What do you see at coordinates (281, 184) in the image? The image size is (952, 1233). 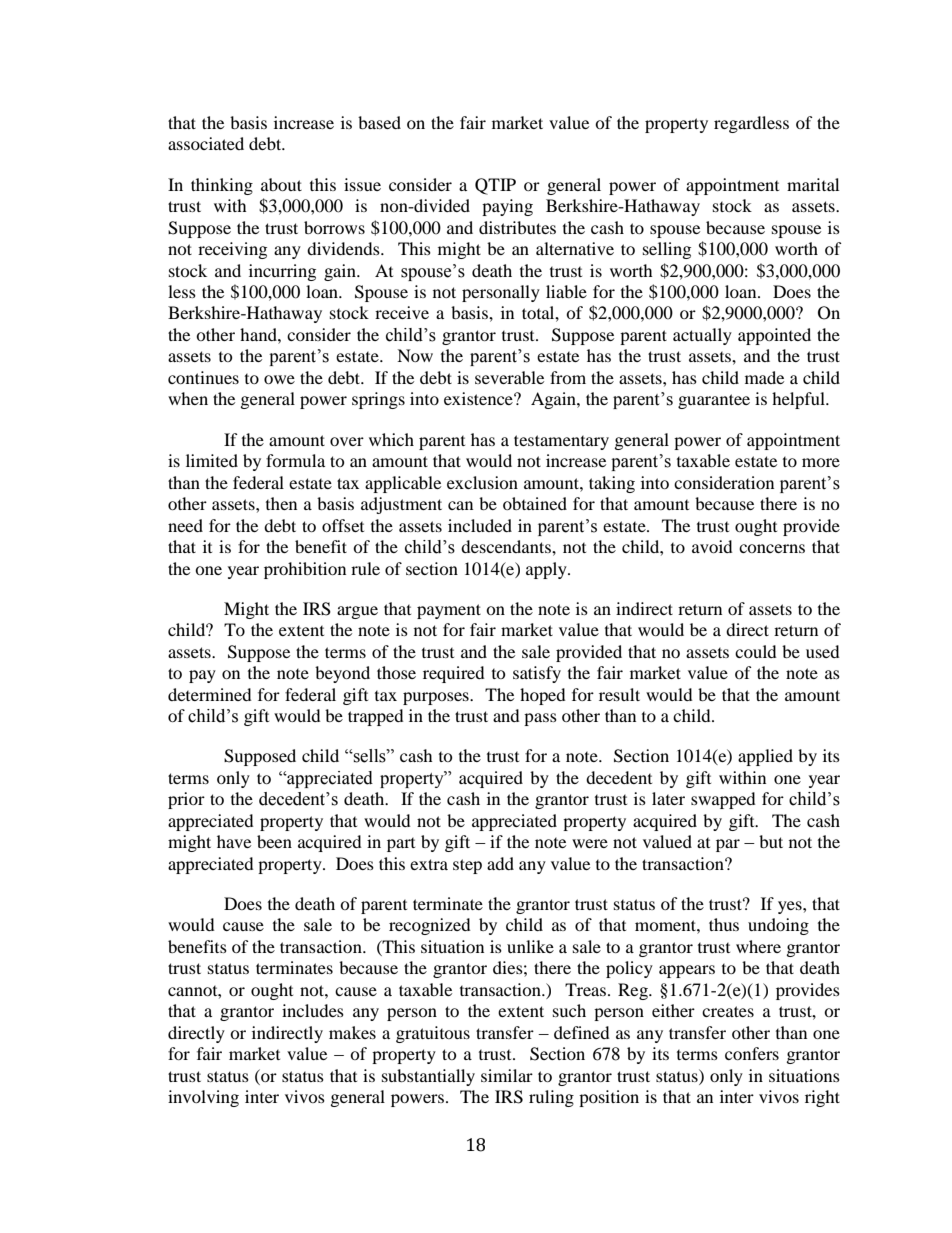 I see `about` at bounding box center [281, 184].
